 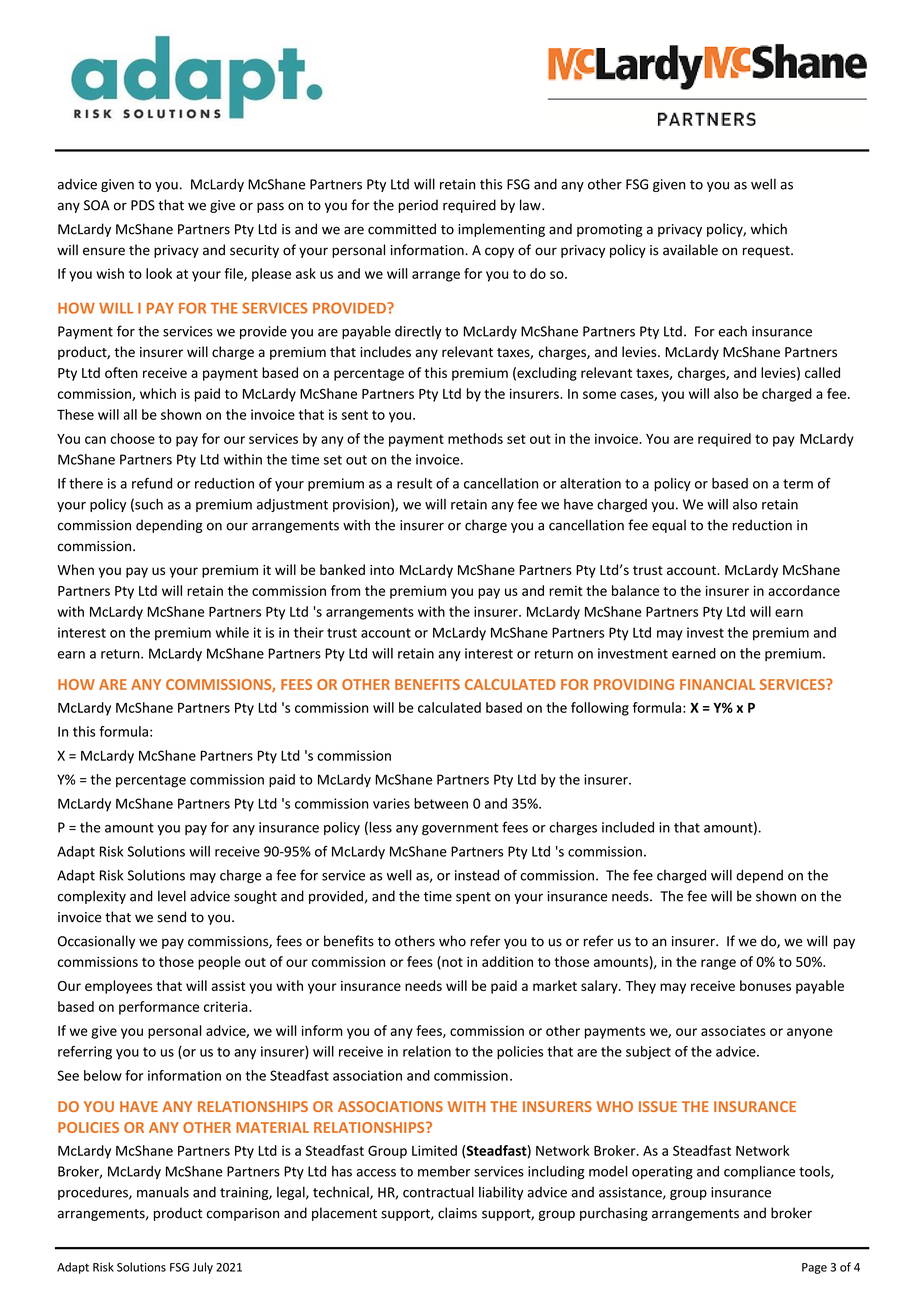 I want to click on PDS, so click(x=143, y=205).
